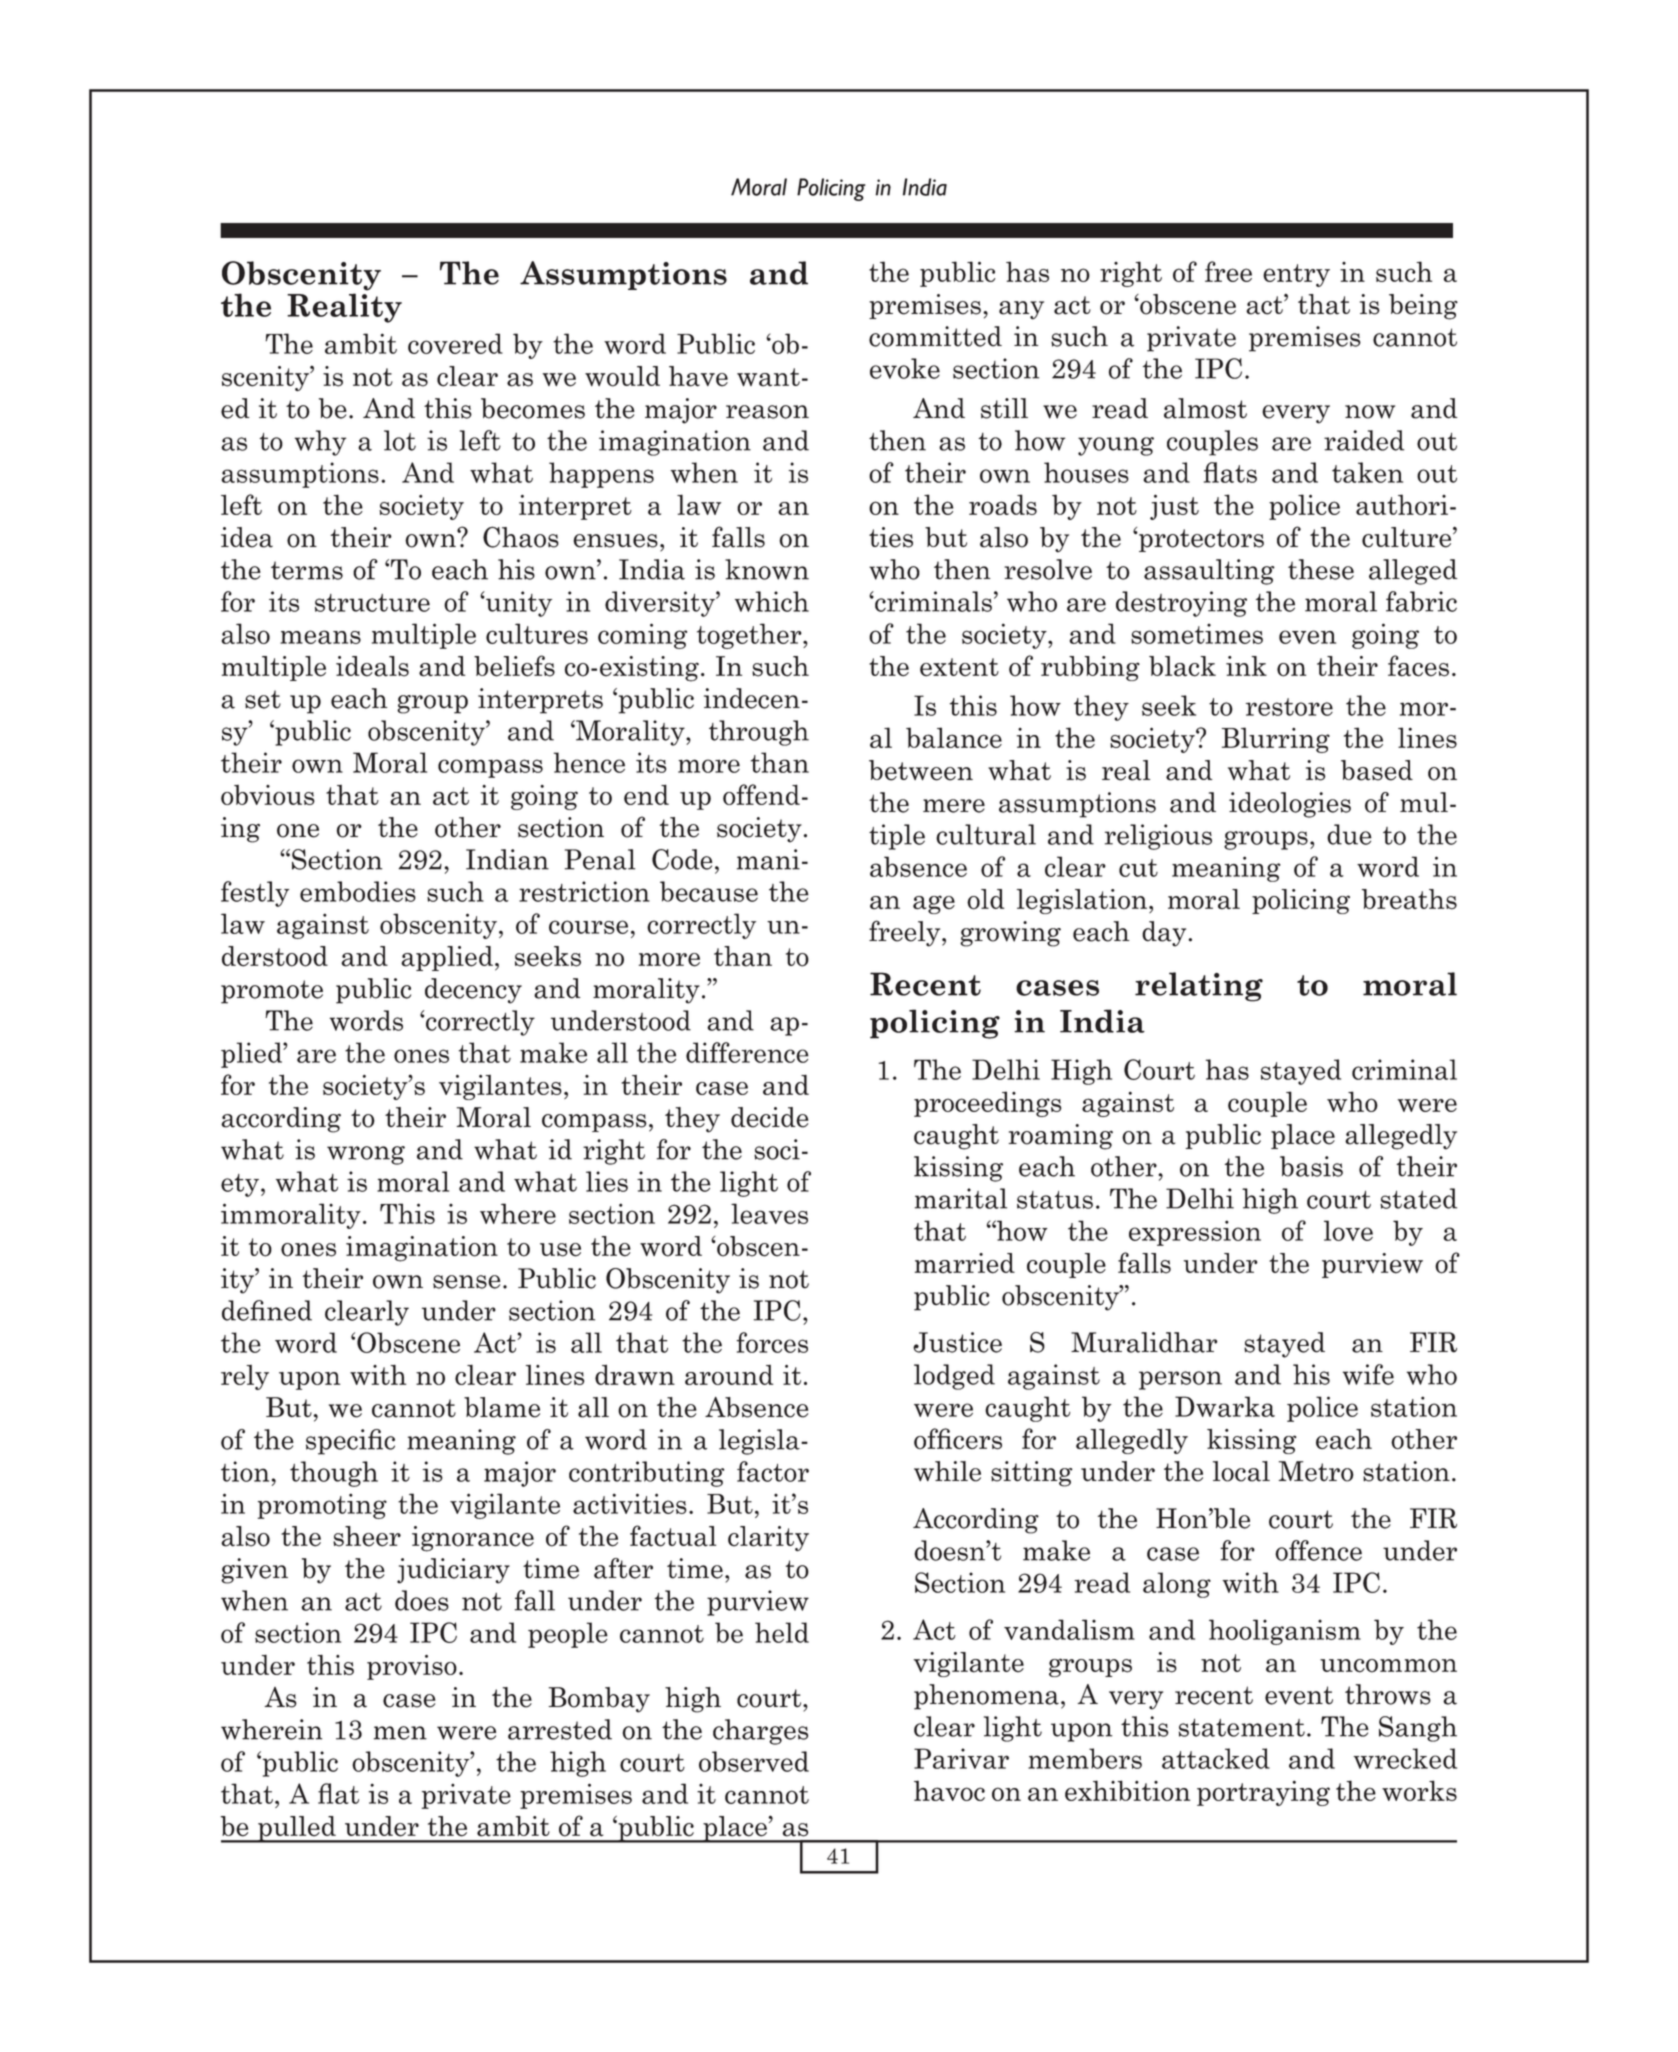 The height and width of the screenshot is (2052, 1678). What do you see at coordinates (320, 637) in the screenshot?
I see `means` at bounding box center [320, 637].
